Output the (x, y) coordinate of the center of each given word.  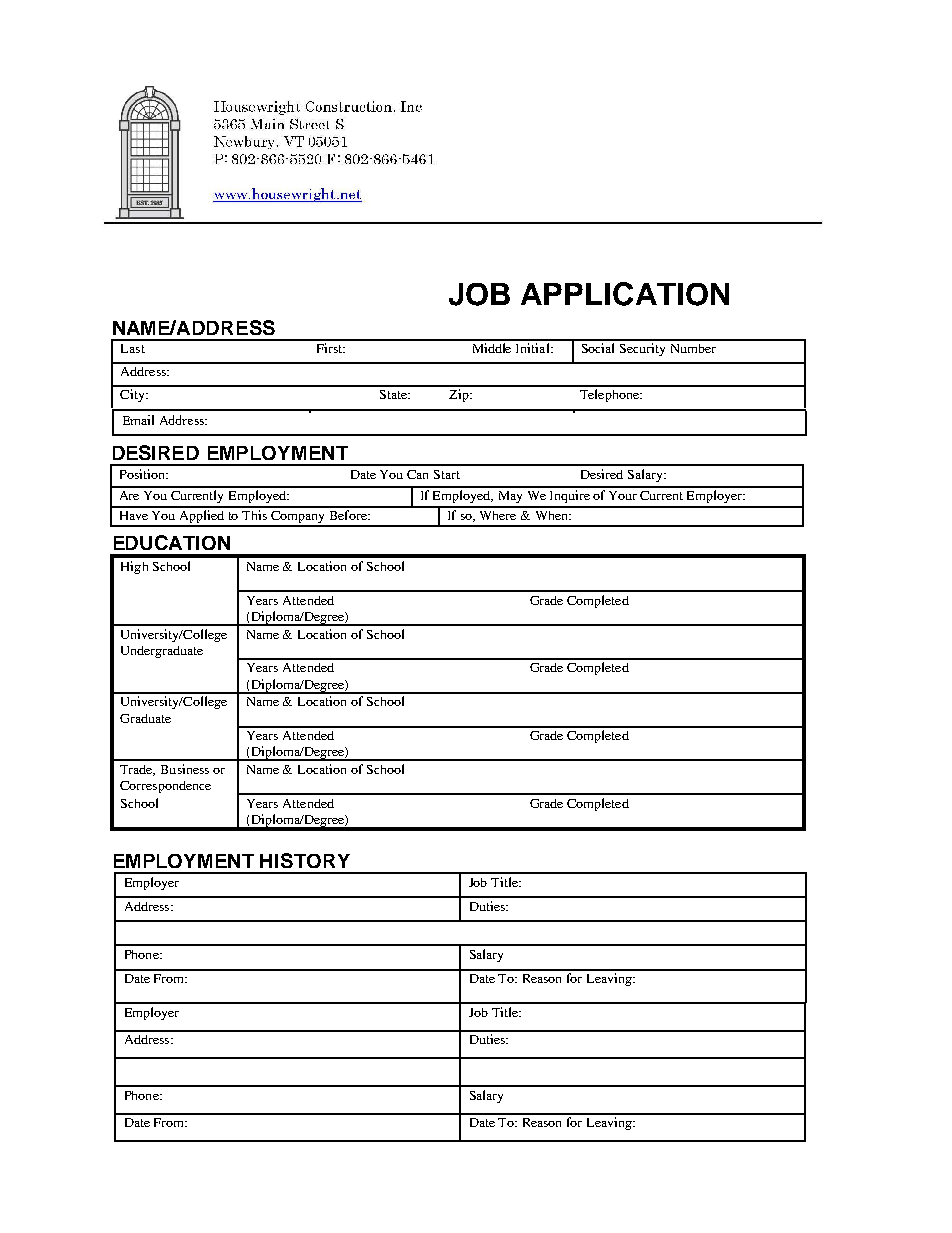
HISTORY (305, 860)
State (395, 394)
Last (133, 348)
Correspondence (165, 787)
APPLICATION (625, 294)
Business (185, 769)
